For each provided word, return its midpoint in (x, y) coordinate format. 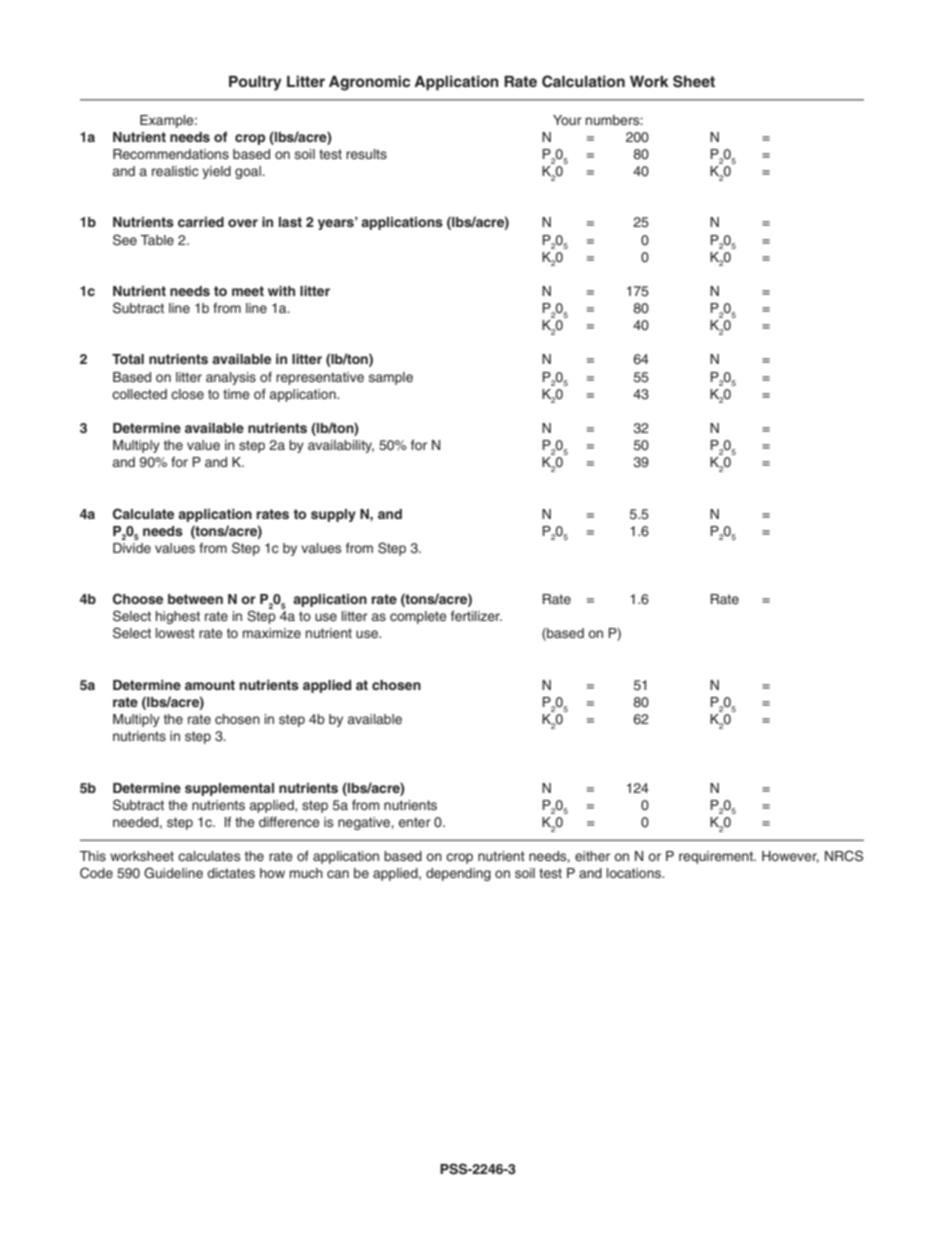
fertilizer (476, 616)
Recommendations (171, 154)
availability (341, 446)
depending (458, 874)
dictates (231, 873)
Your (567, 120)
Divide (132, 548)
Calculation (583, 81)
